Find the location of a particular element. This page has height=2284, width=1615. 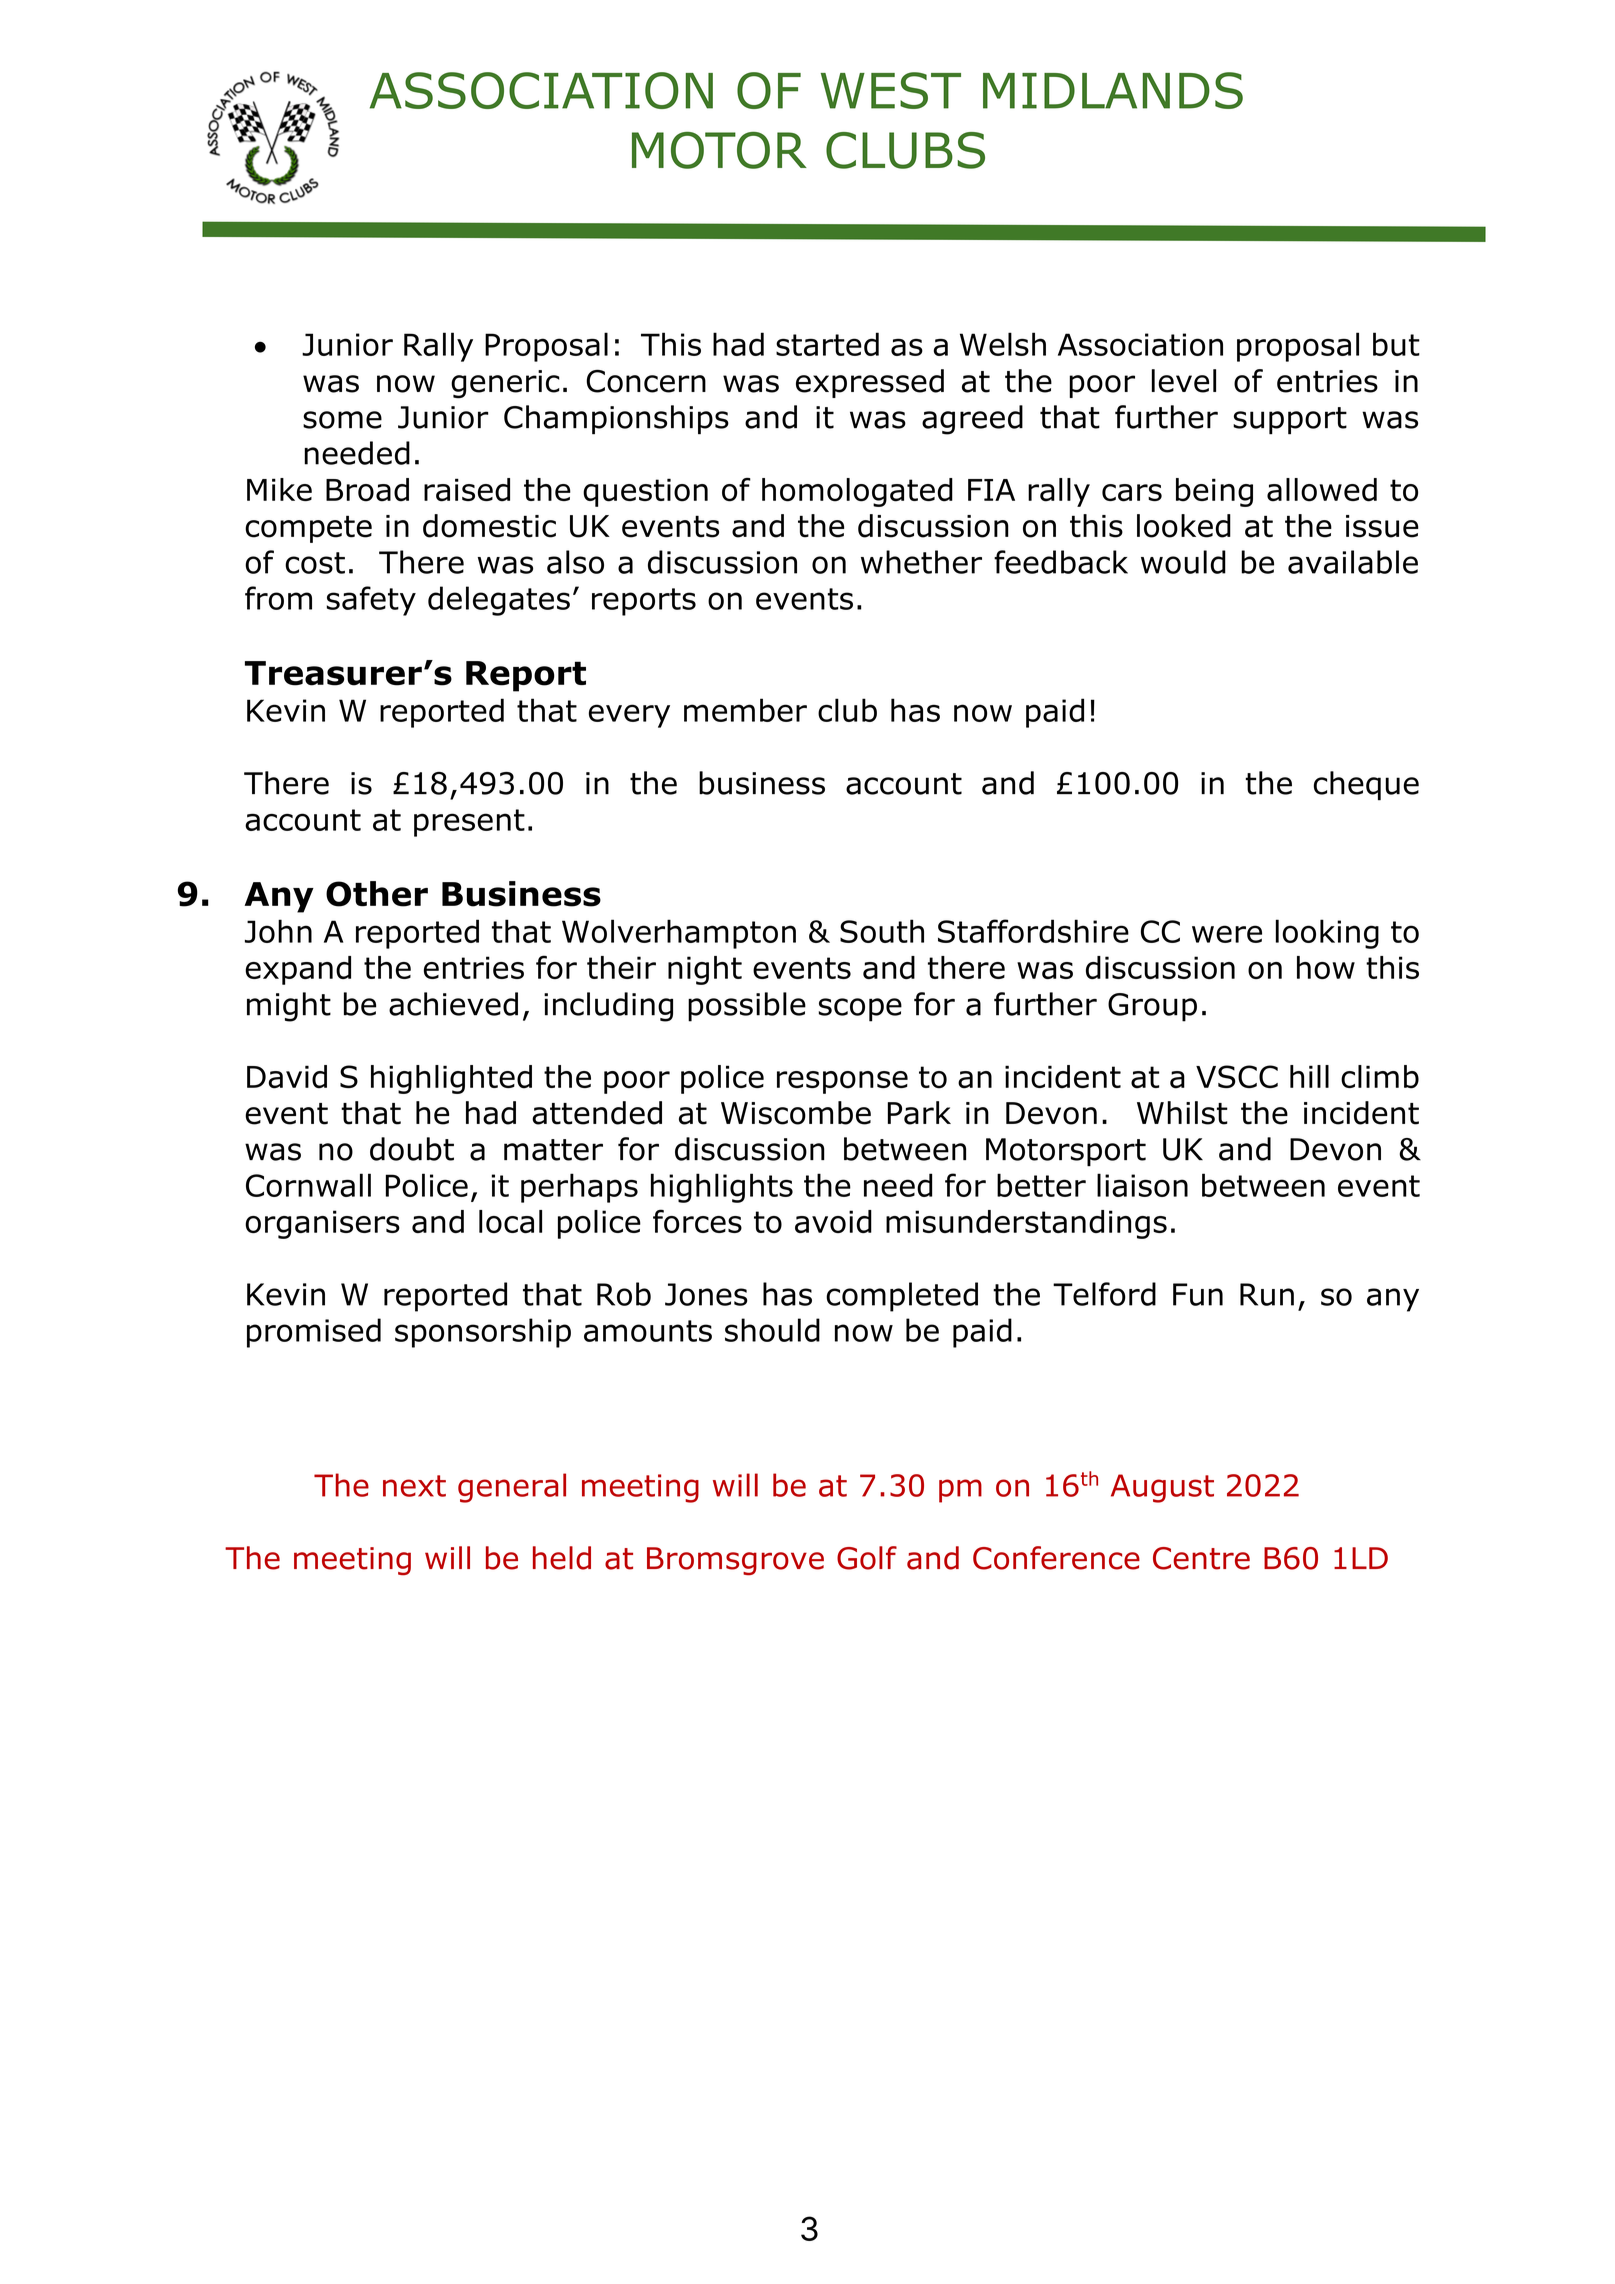

MIDLANDS is located at coordinates (1113, 90).
